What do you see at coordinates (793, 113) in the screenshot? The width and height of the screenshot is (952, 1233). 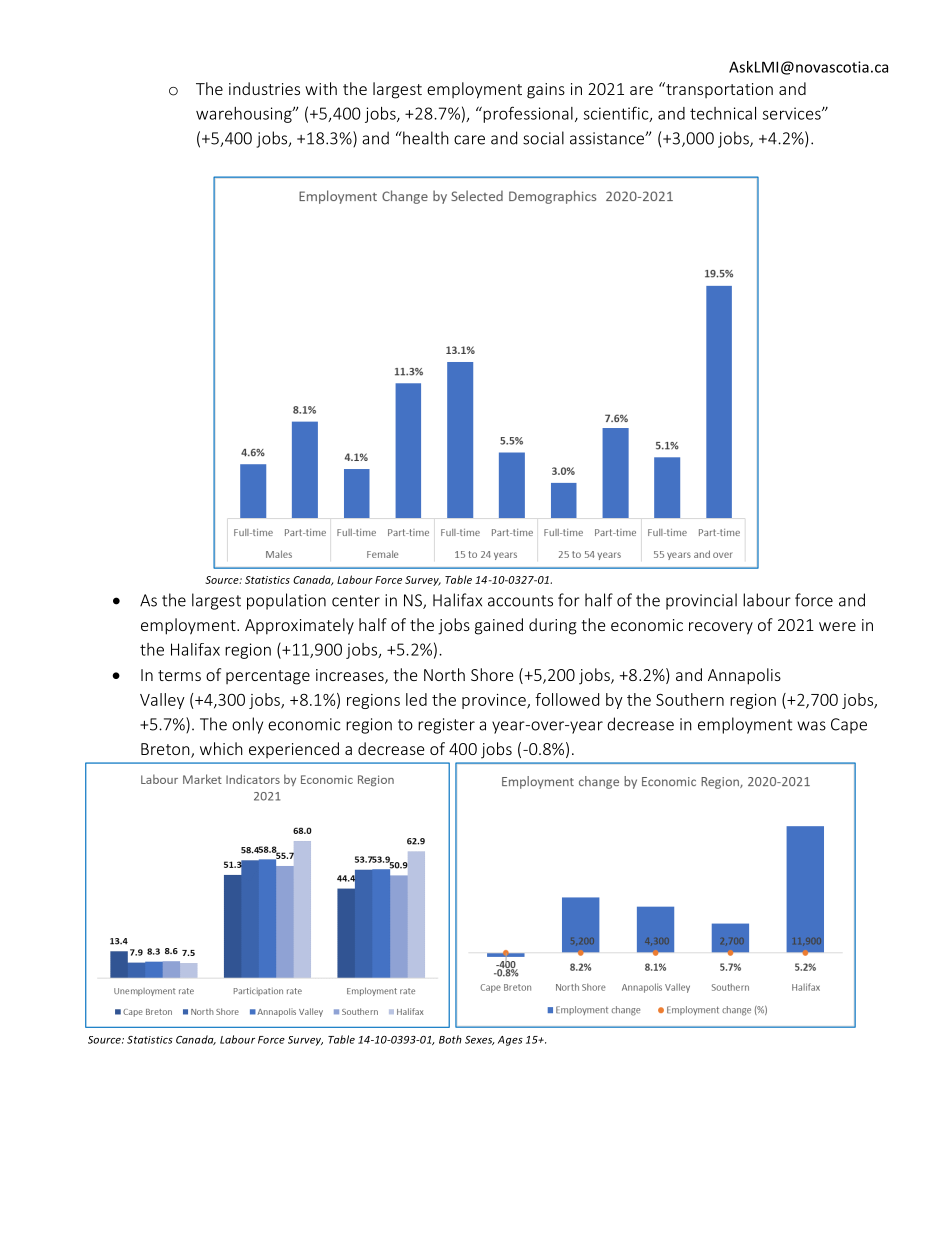 I see `services` at bounding box center [793, 113].
